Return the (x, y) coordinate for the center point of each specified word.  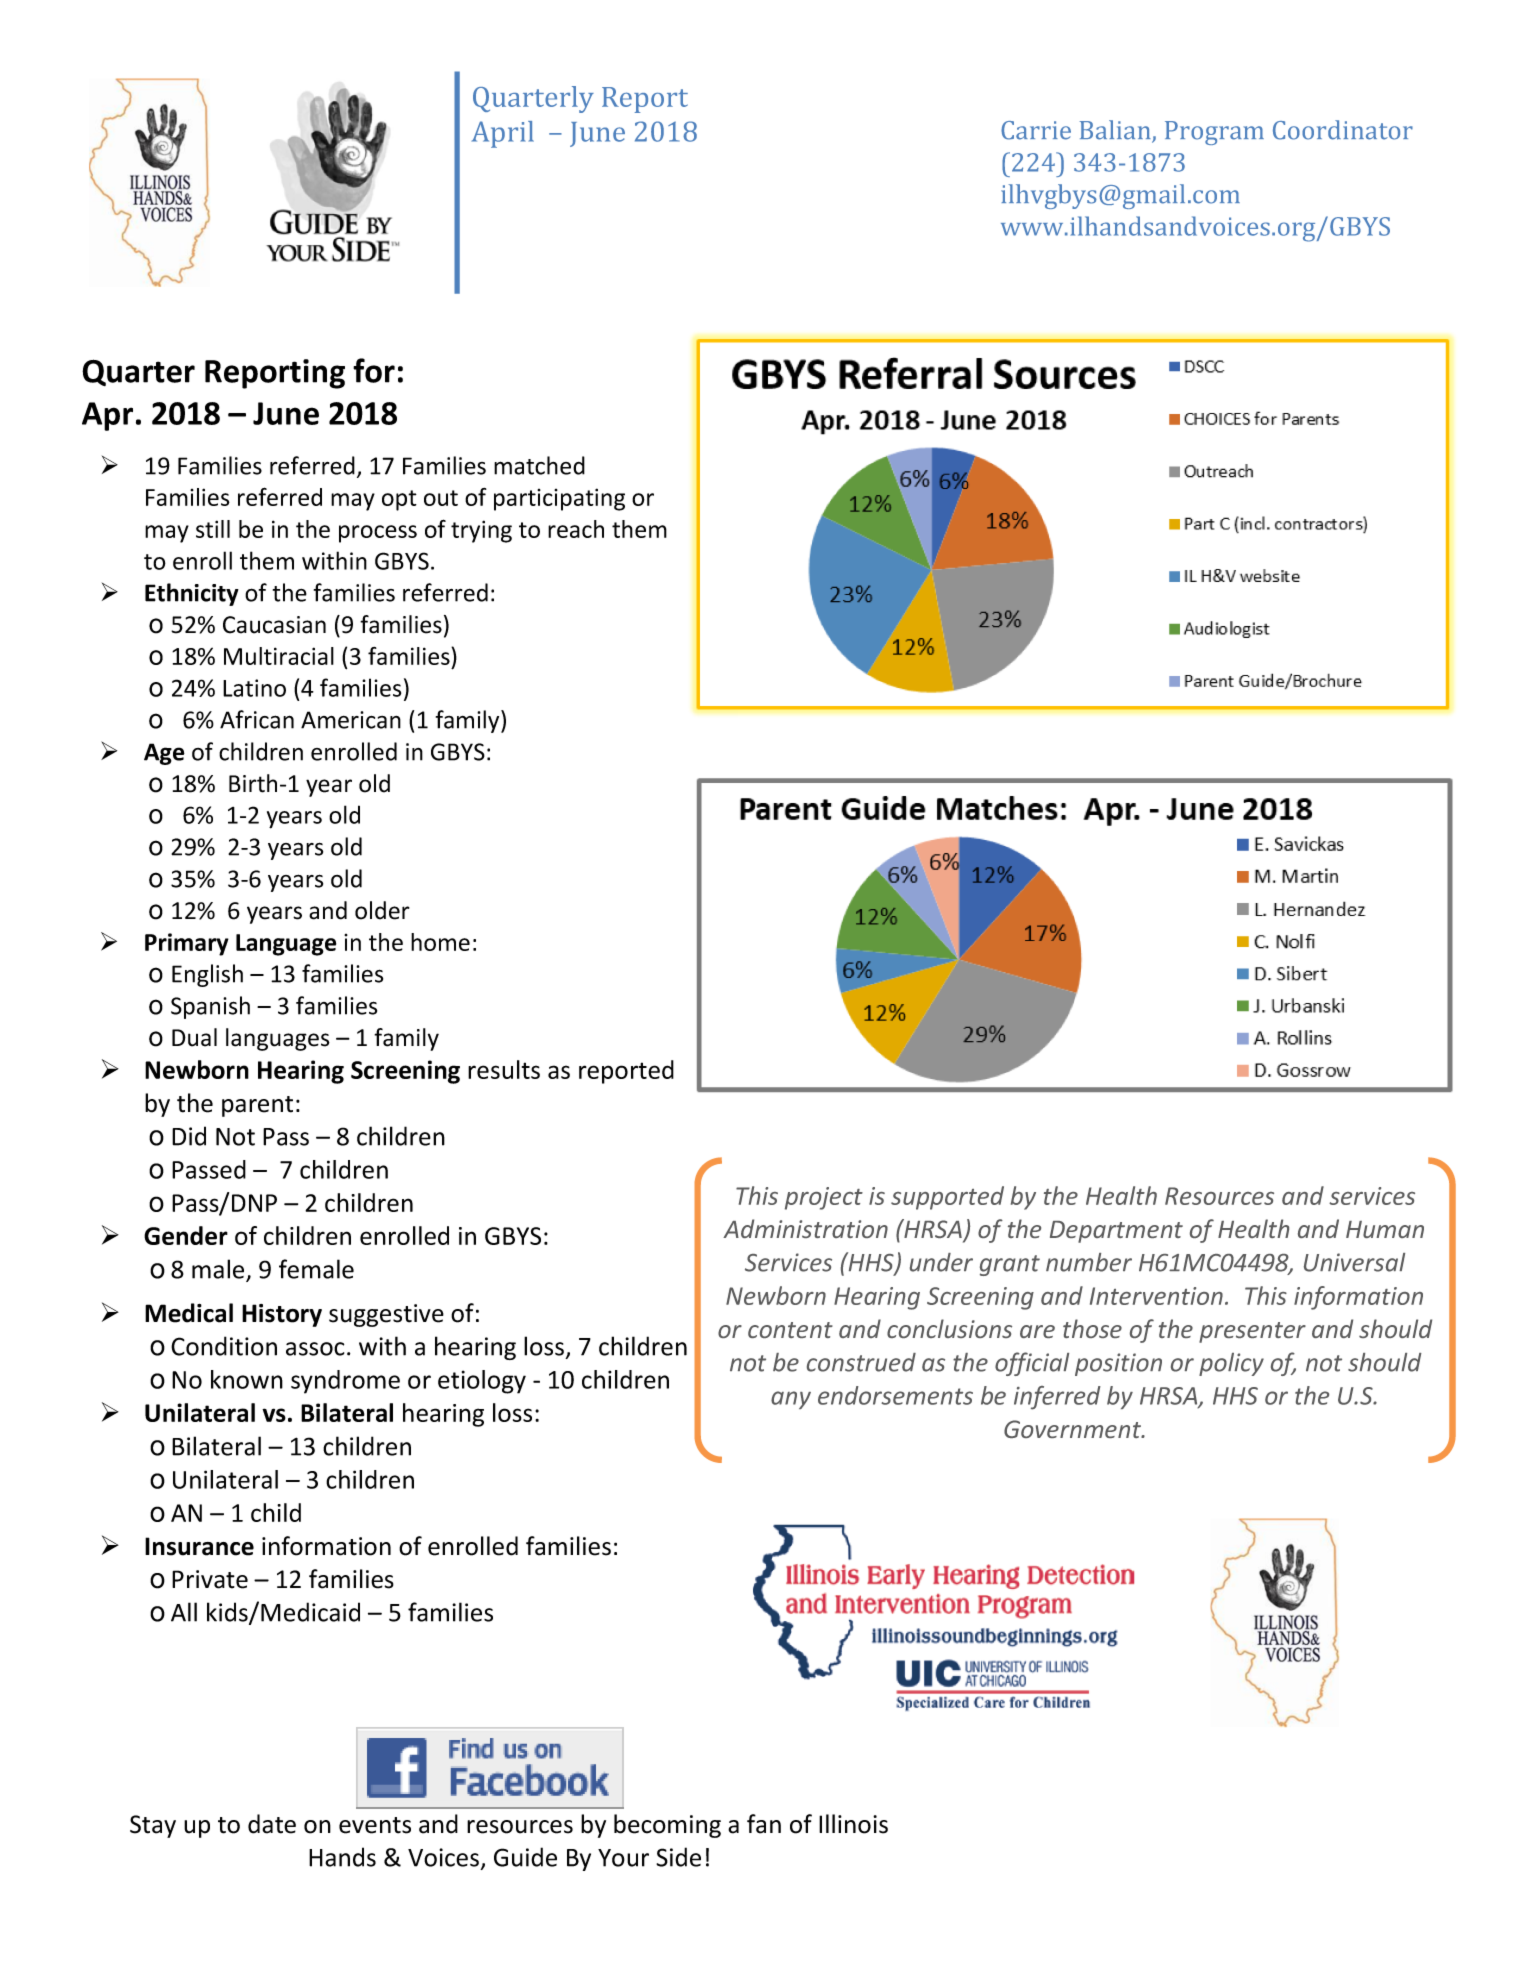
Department (1116, 1232)
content (790, 1330)
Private (210, 1579)
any (791, 1400)
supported (947, 1198)
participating (559, 499)
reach (576, 529)
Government (1073, 1429)
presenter (1252, 1332)
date (272, 1824)
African (257, 719)
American (351, 720)
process (378, 534)
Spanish (210, 1007)
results (504, 1069)
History (282, 1315)
